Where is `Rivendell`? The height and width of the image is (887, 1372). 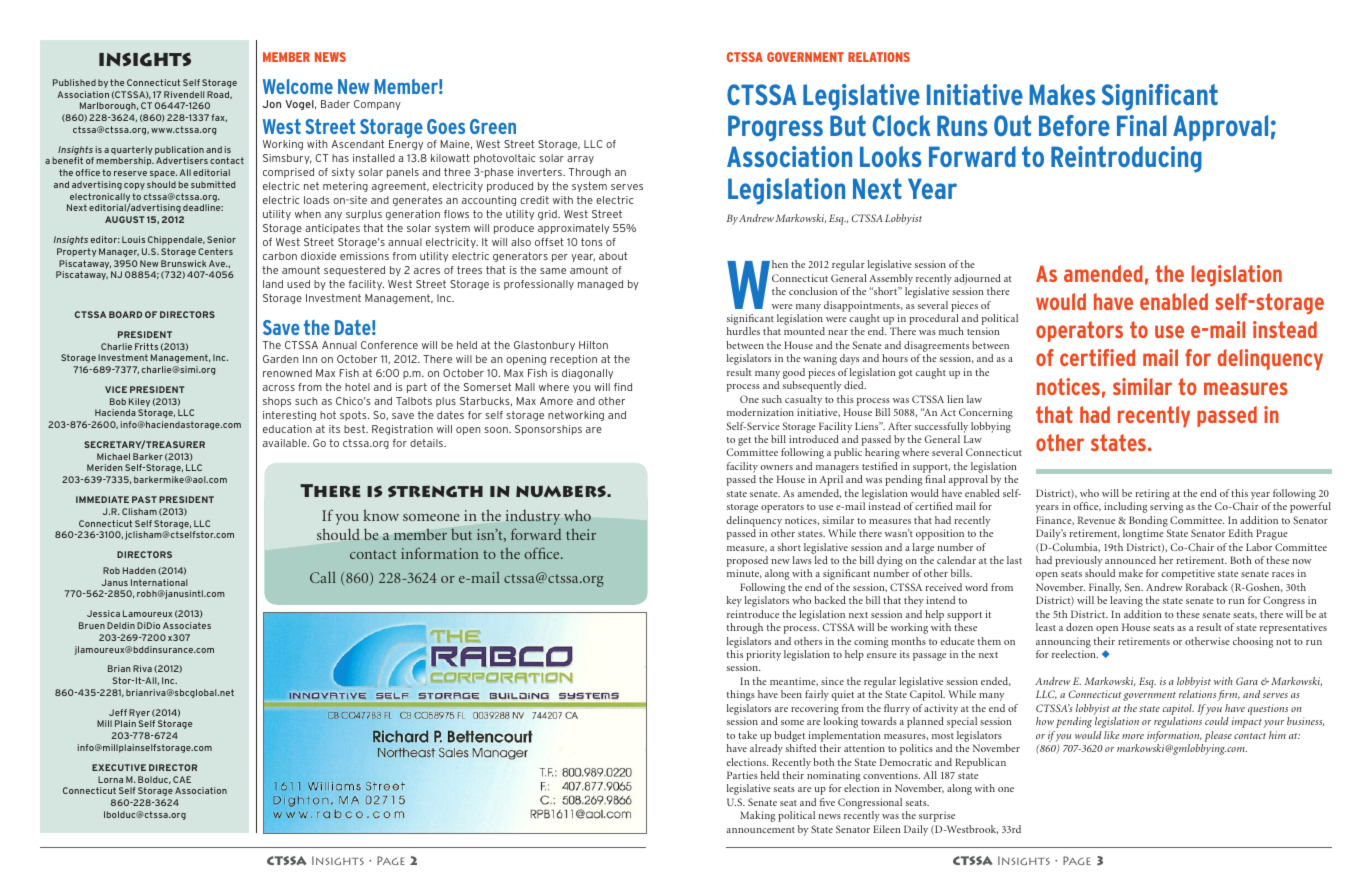 Rivendell is located at coordinates (184, 94).
